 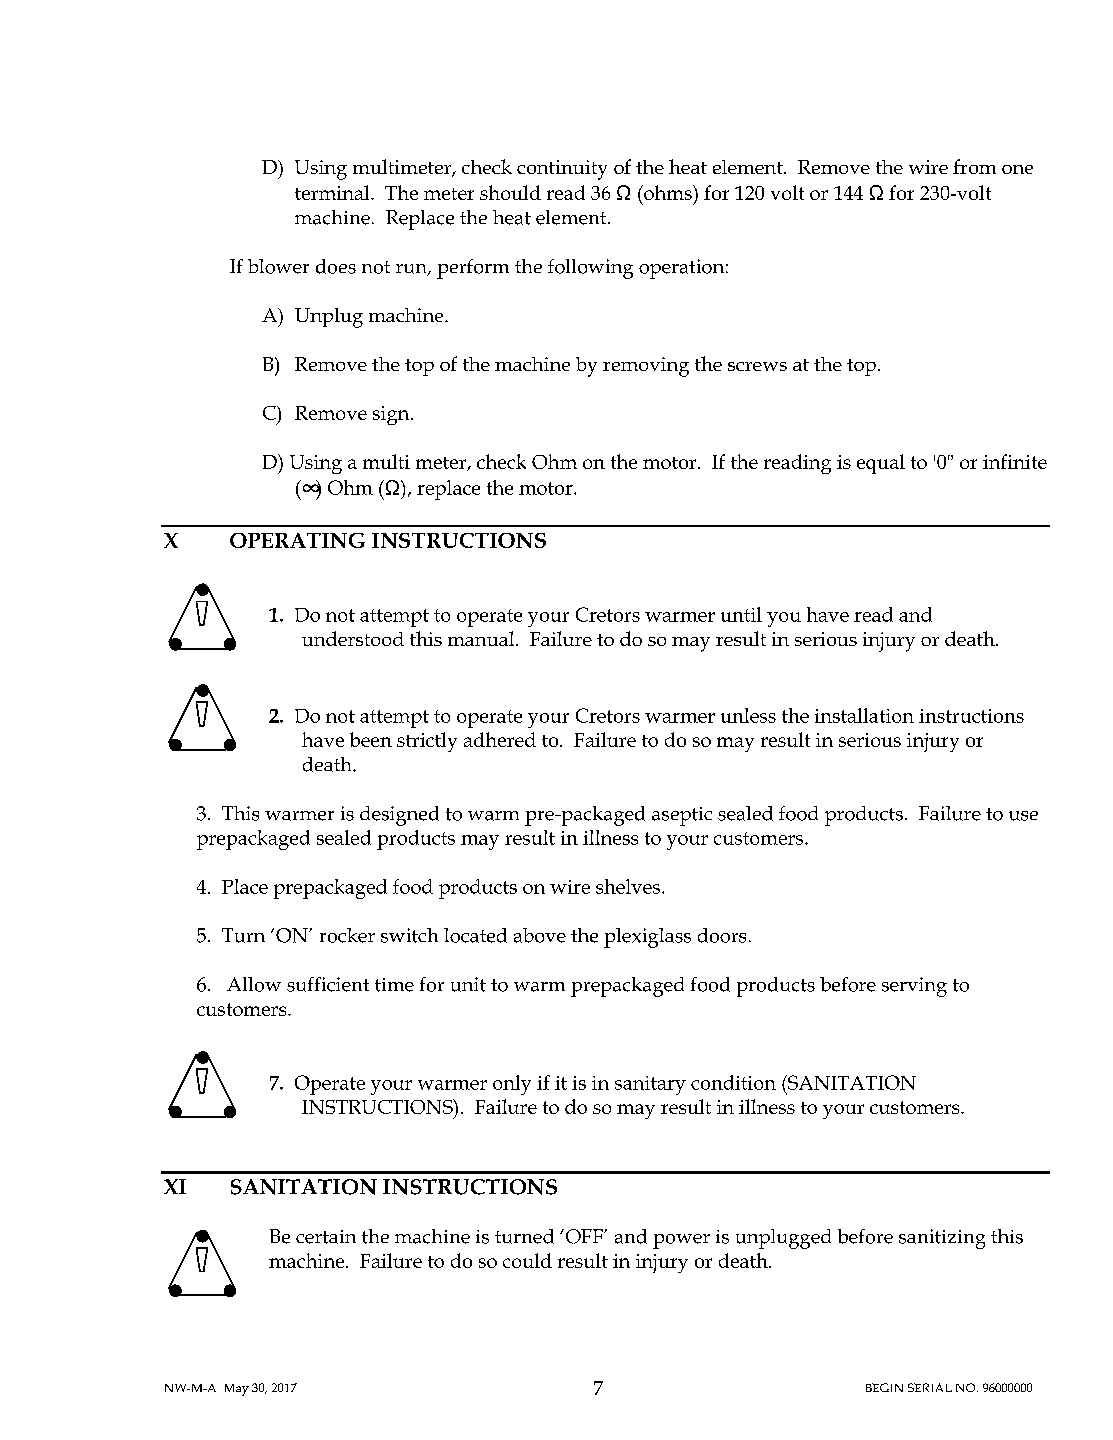 What do you see at coordinates (333, 192) in the screenshot?
I see `terminal` at bounding box center [333, 192].
